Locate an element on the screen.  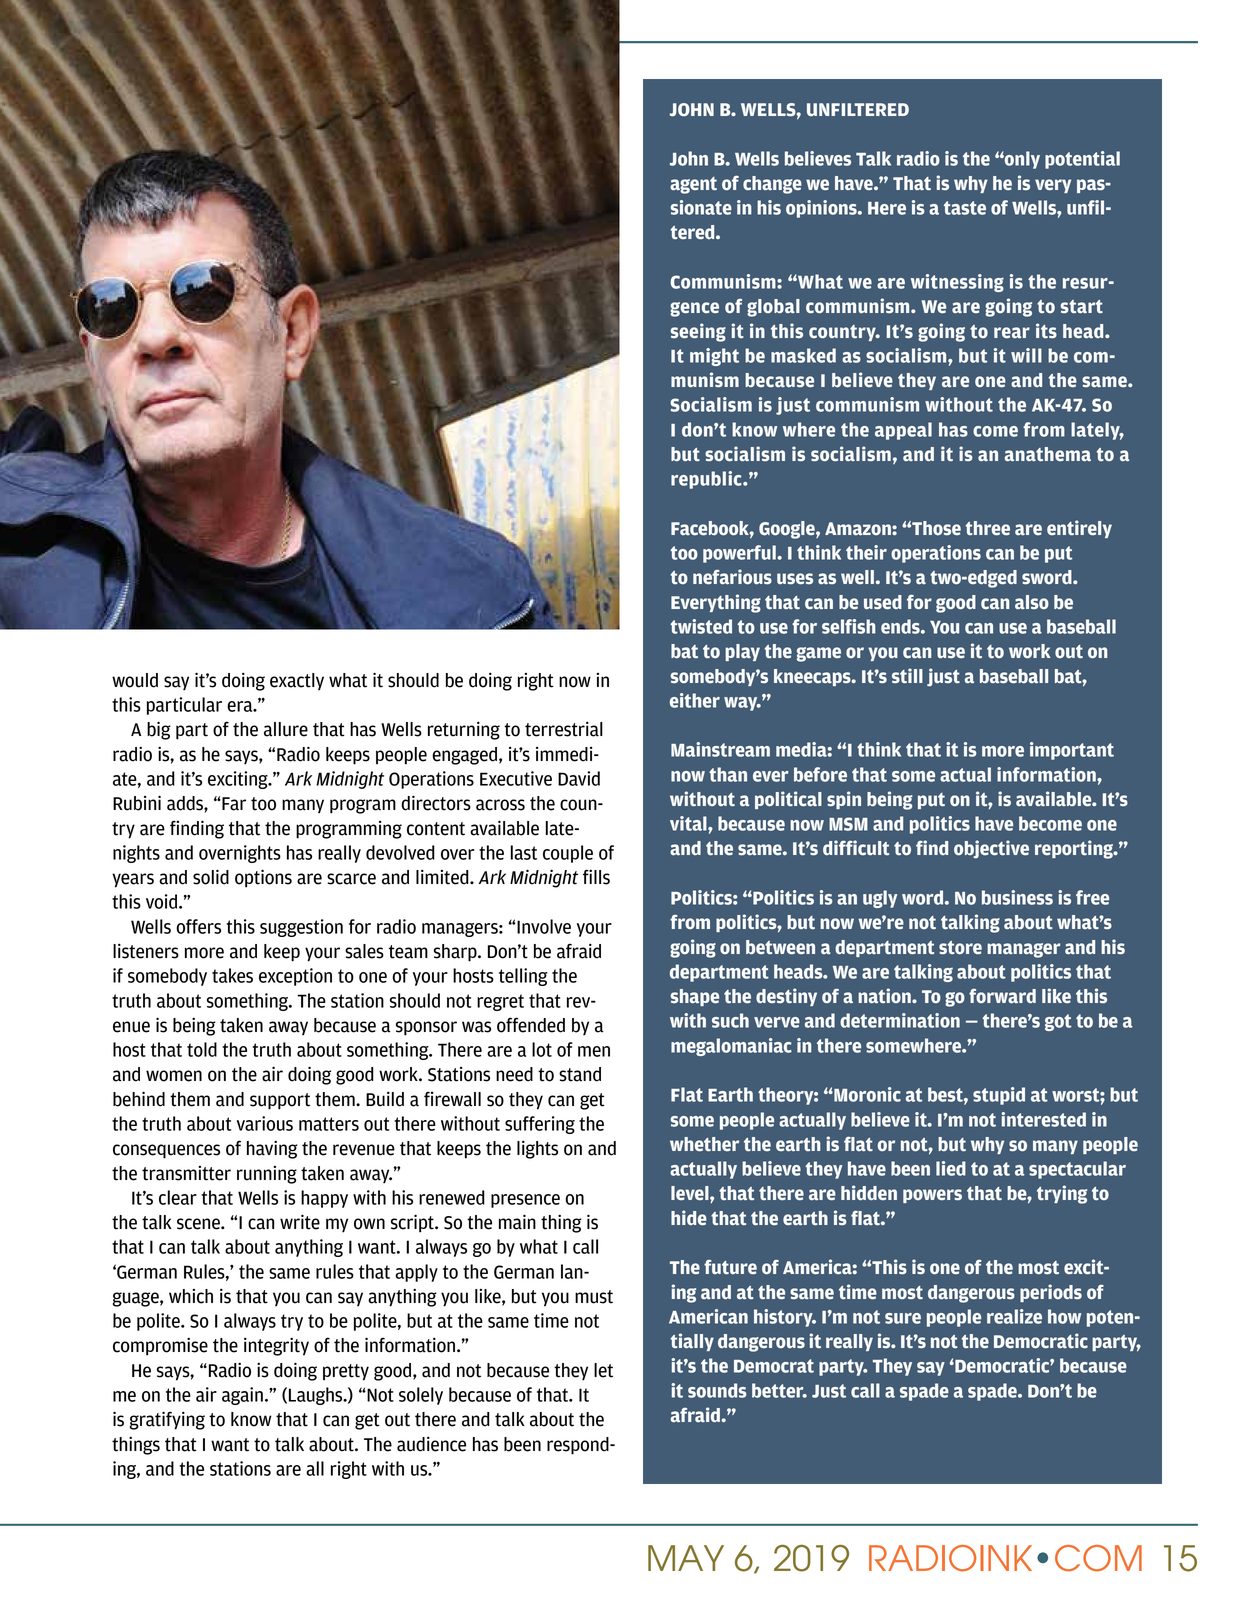
agent is located at coordinates (693, 185).
